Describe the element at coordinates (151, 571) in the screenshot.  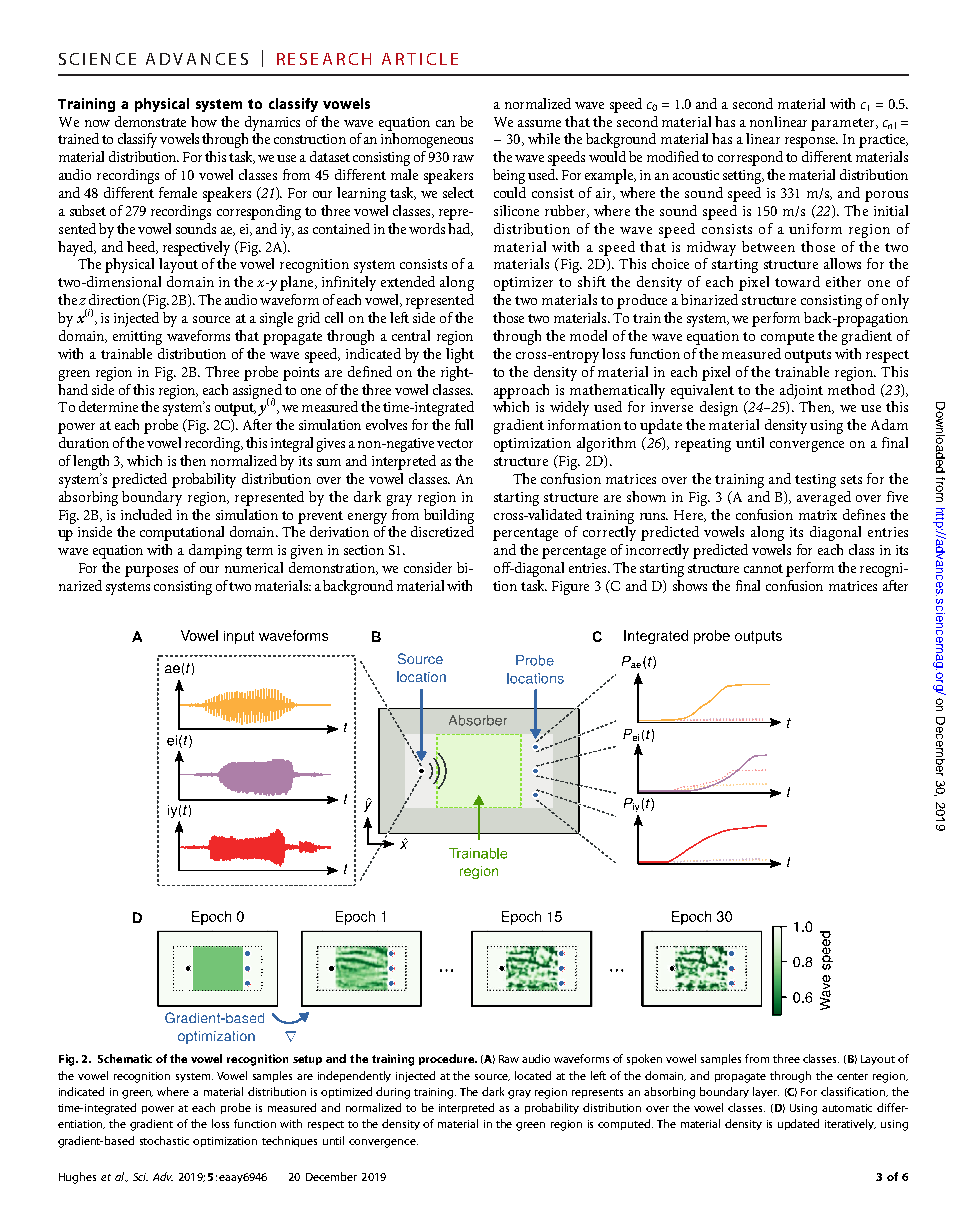
I see `purposes` at that location.
